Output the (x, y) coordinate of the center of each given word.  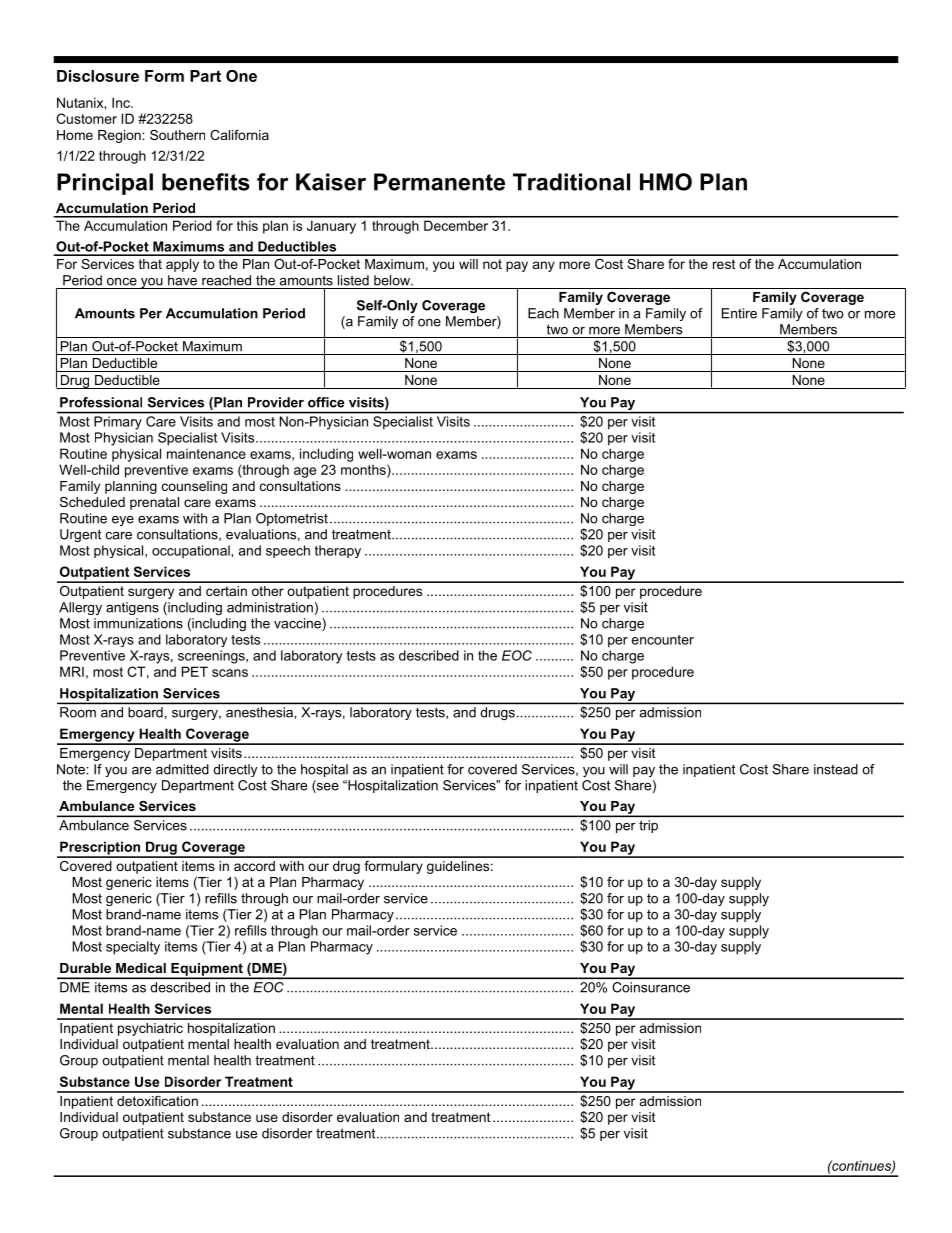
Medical (141, 968)
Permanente (439, 182)
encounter (663, 640)
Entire (739, 313)
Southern (177, 135)
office (326, 402)
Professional (101, 402)
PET (195, 671)
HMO (666, 182)
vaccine (298, 624)
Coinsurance (651, 987)
